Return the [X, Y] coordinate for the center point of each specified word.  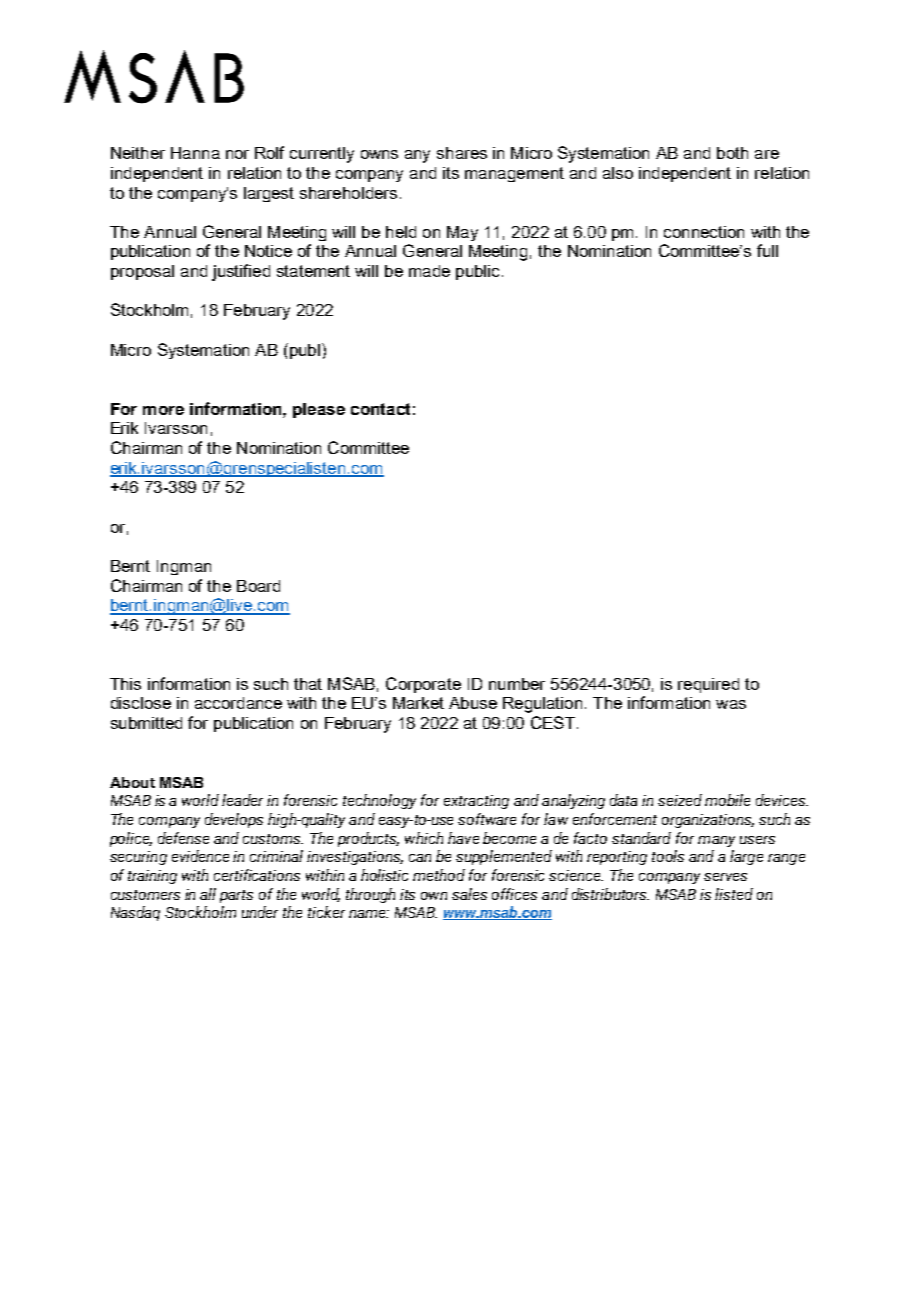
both [732, 153]
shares [462, 153]
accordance [238, 703]
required [708, 685]
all [208, 894]
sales [469, 894]
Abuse [473, 703]
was [731, 704]
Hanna [195, 153]
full [767, 250]
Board [258, 586]
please [319, 410]
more [163, 410]
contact [380, 409]
